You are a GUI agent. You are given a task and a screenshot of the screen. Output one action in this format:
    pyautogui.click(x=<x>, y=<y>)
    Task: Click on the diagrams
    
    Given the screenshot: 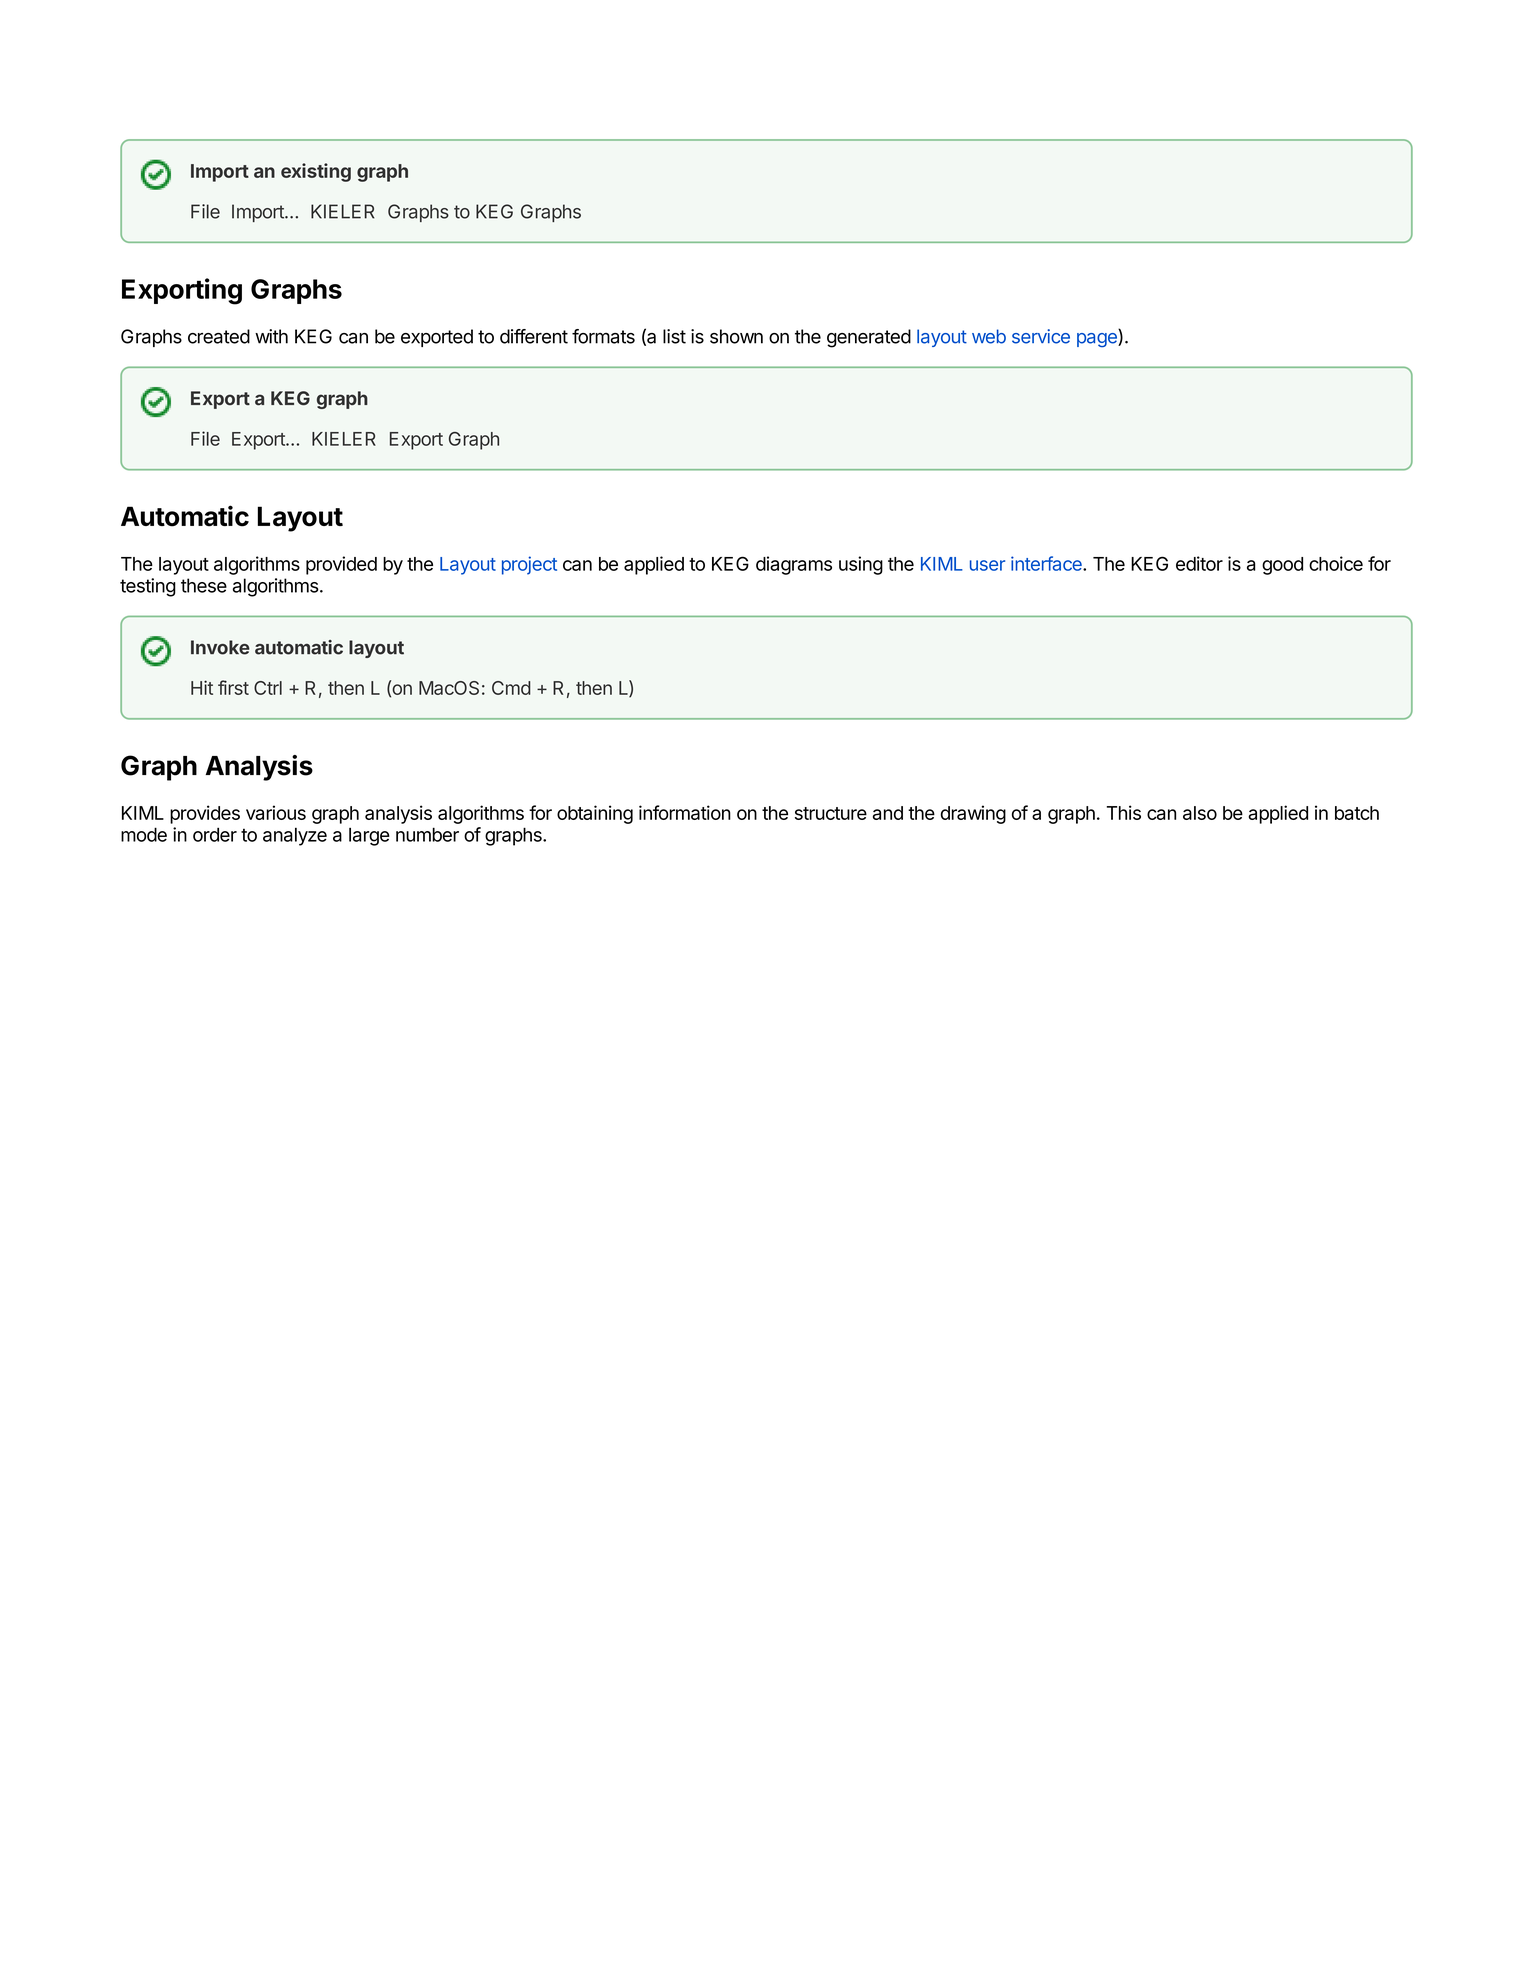 What is the action you would take?
    pyautogui.click(x=794, y=565)
